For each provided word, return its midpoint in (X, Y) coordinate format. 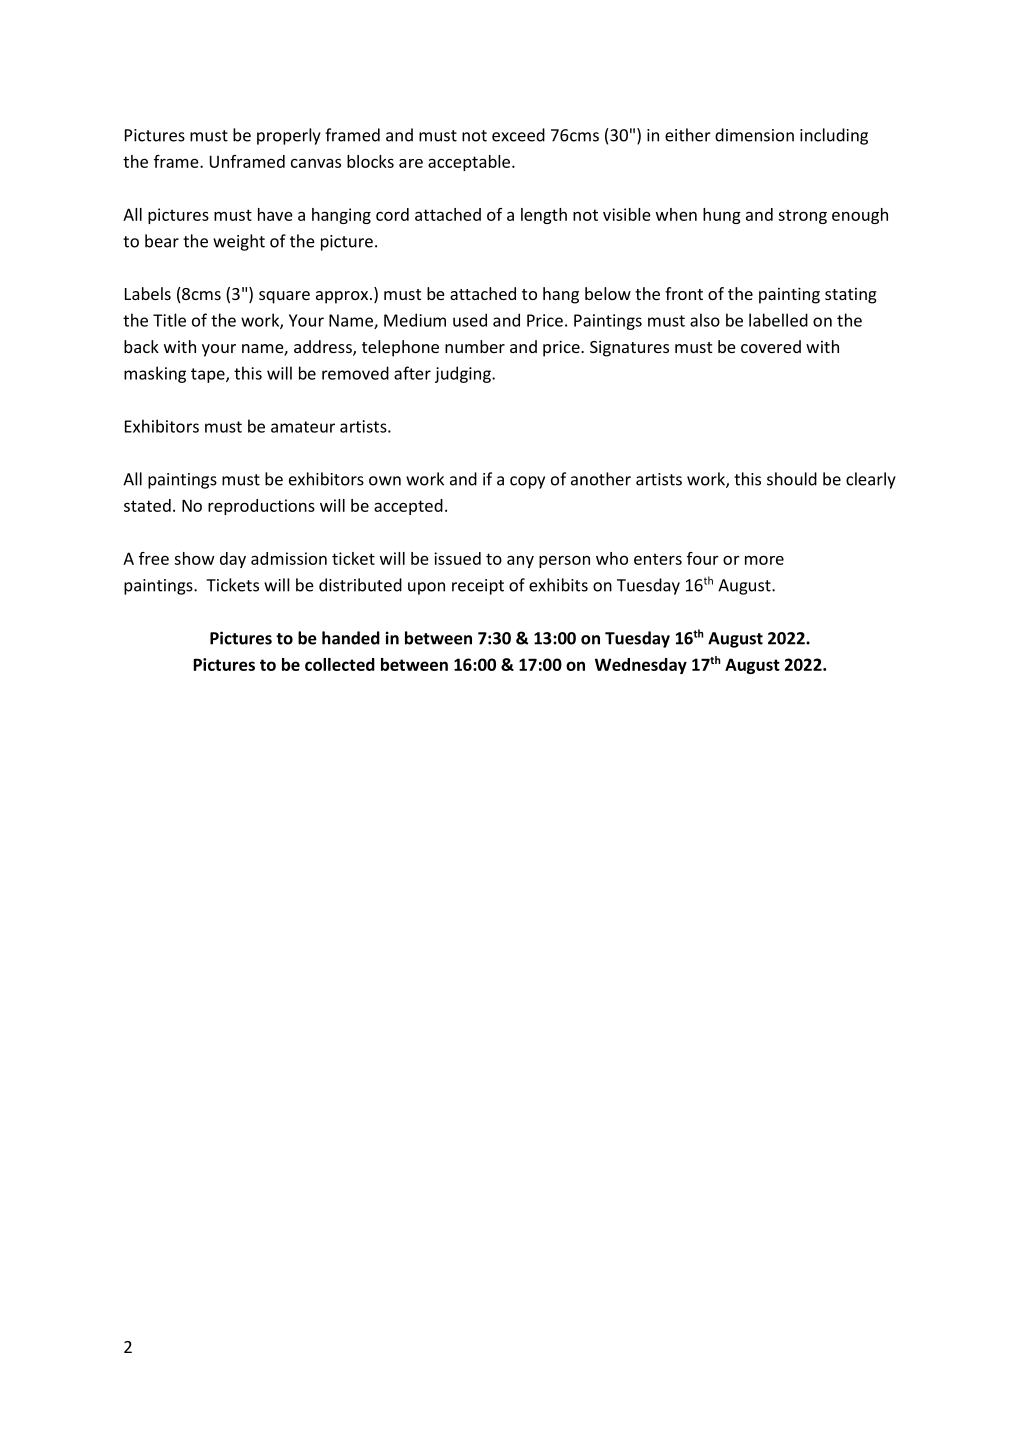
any (520, 562)
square (284, 297)
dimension (754, 135)
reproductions (261, 507)
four (703, 558)
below (608, 293)
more (764, 560)
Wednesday (641, 666)
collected (340, 664)
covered (771, 346)
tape (209, 375)
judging (464, 374)
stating (851, 296)
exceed (518, 135)
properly (289, 136)
